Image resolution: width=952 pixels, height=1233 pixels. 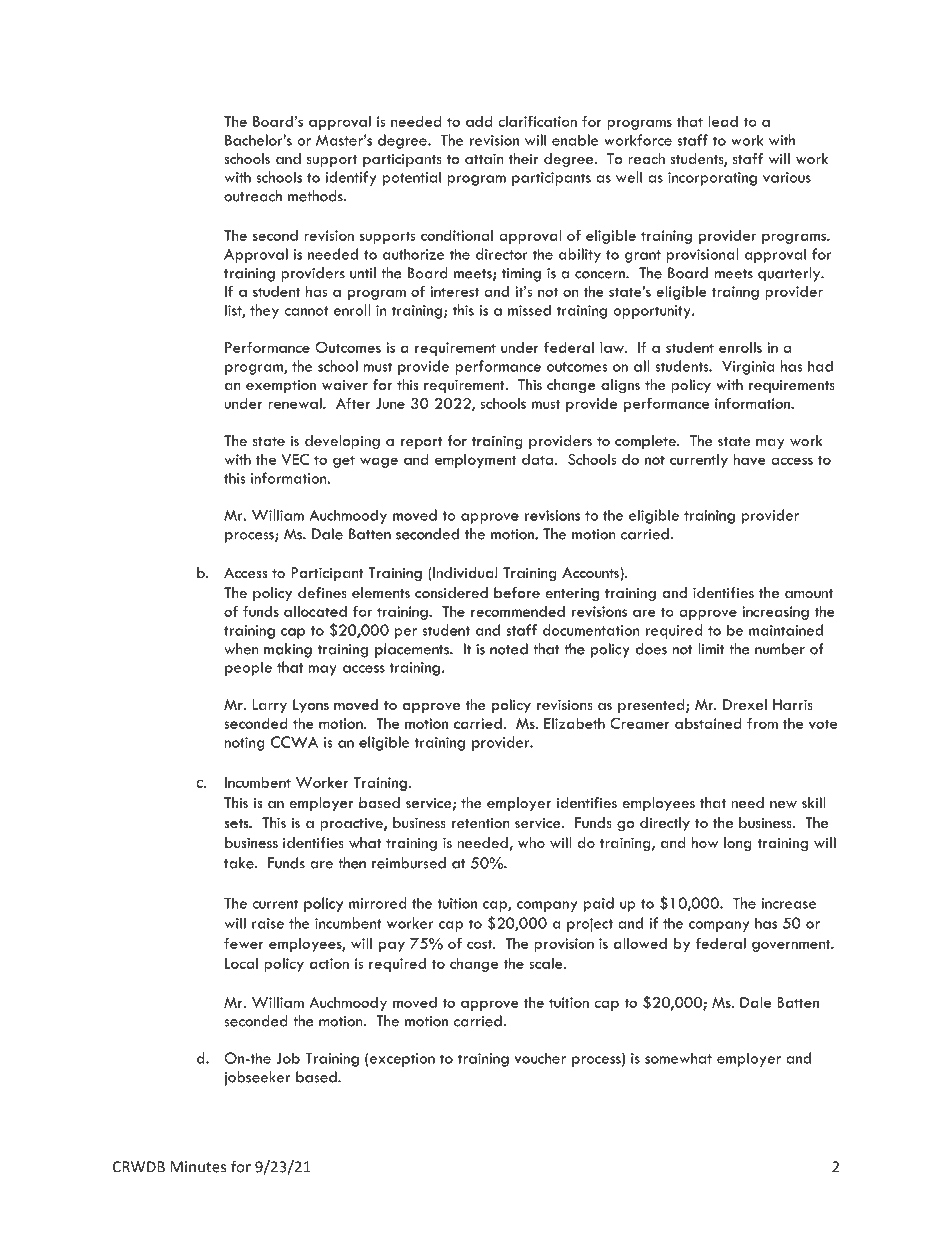 I want to click on Virginia, so click(x=748, y=368).
